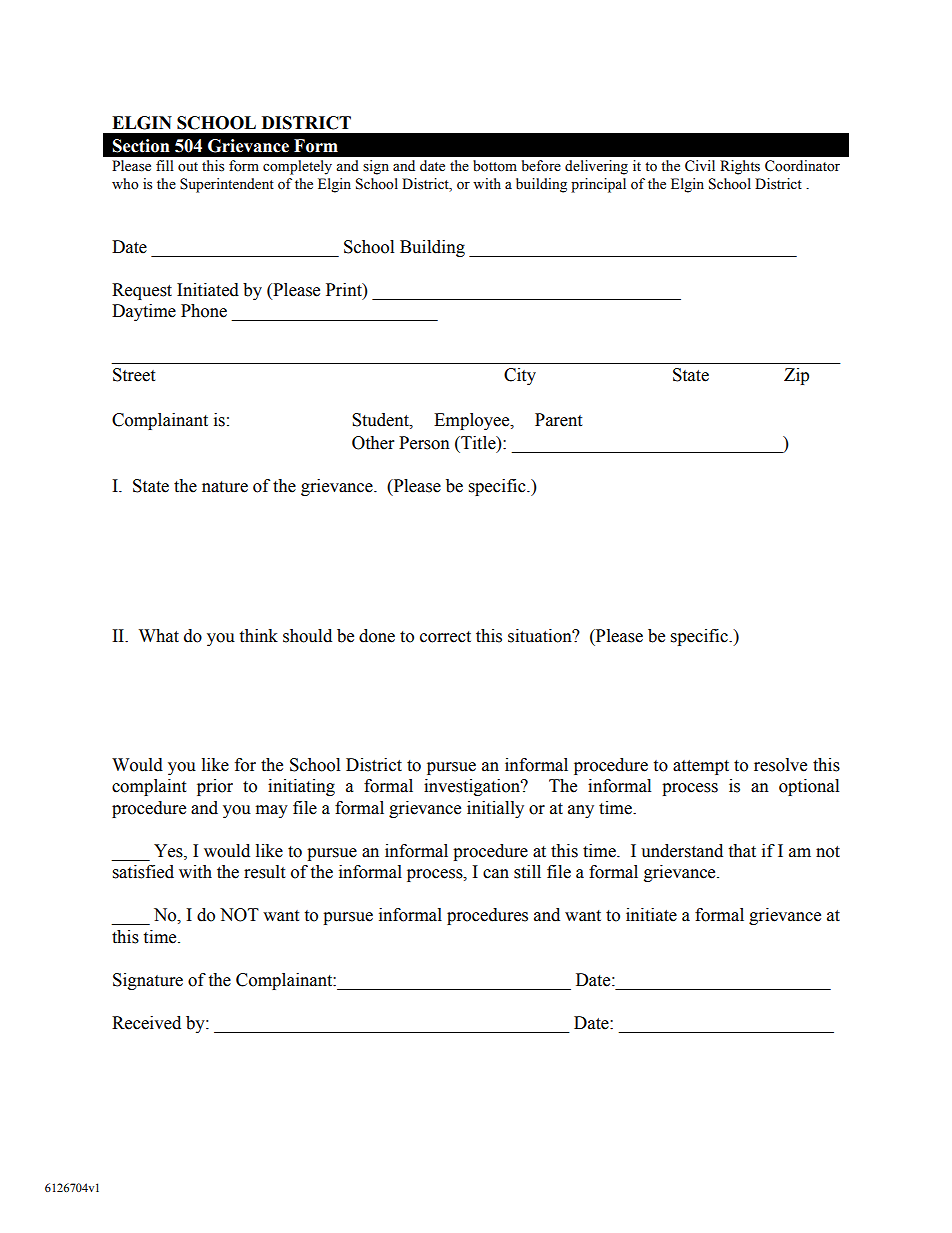  I want to click on resolve, so click(780, 765).
